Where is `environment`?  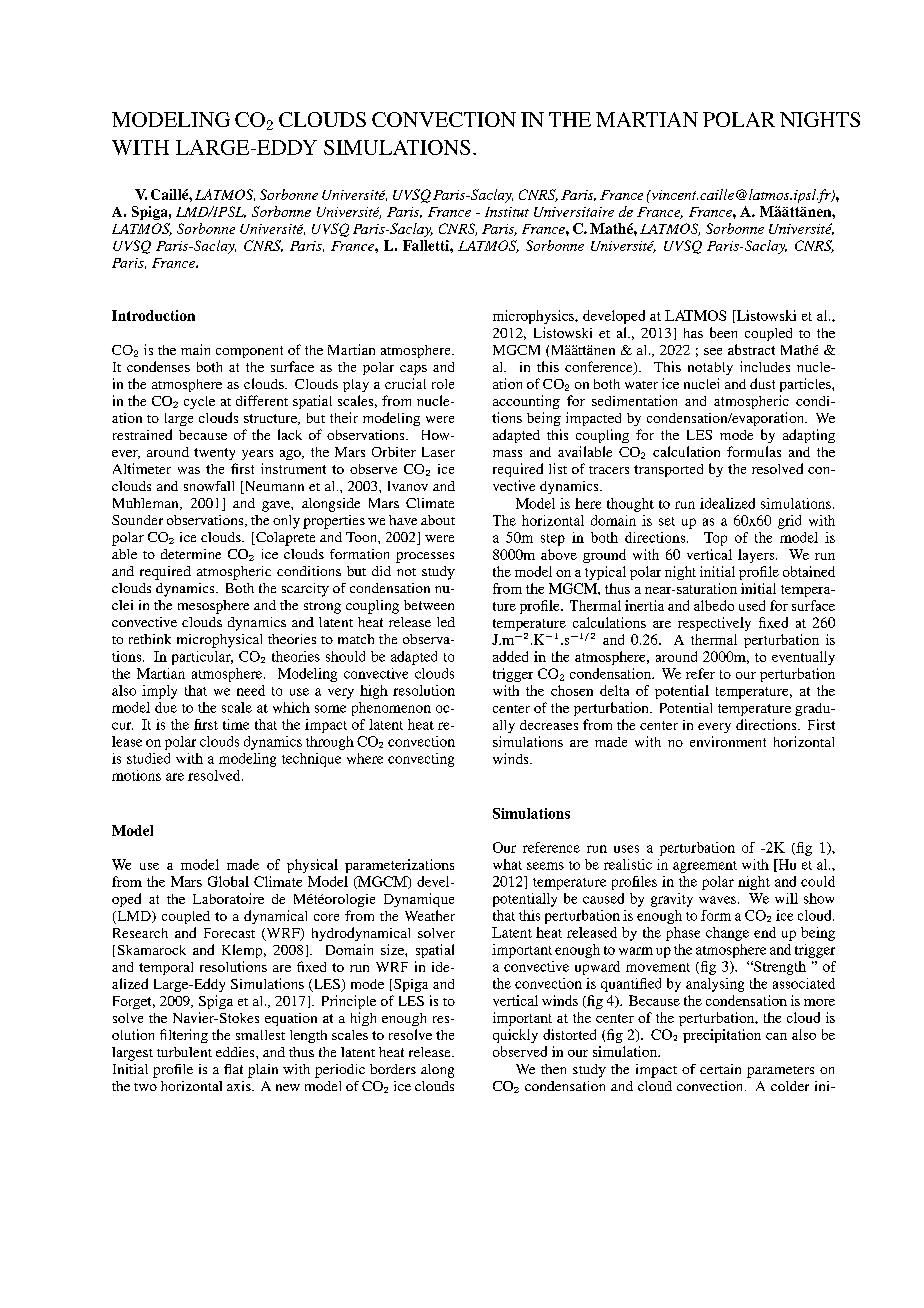
environment is located at coordinates (728, 741).
